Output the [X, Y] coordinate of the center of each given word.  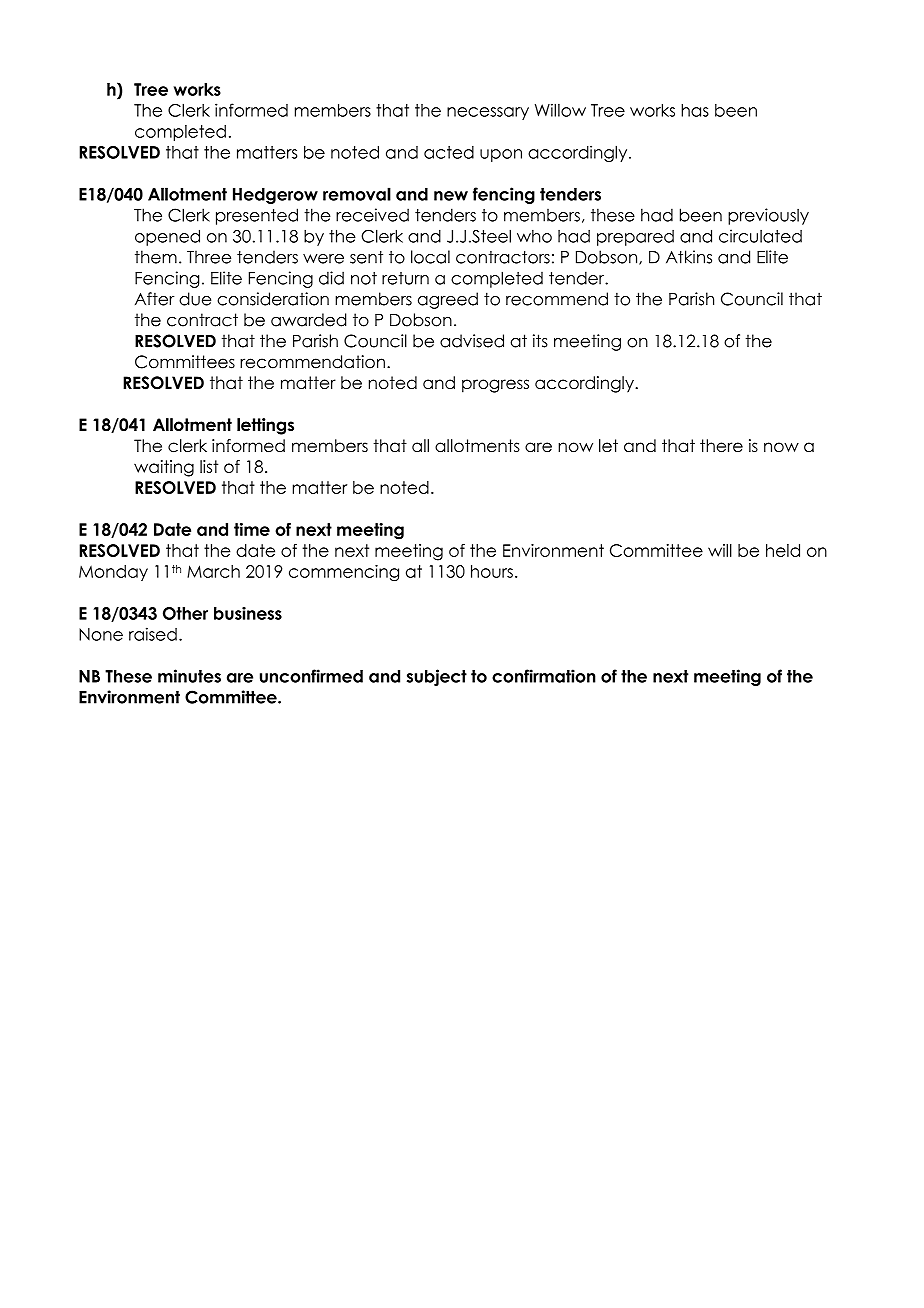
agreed [448, 300]
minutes [189, 676]
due [195, 299]
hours [492, 571]
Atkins [689, 257]
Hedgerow [275, 196]
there [721, 446]
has [695, 110]
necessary [488, 113]
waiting [164, 468]
